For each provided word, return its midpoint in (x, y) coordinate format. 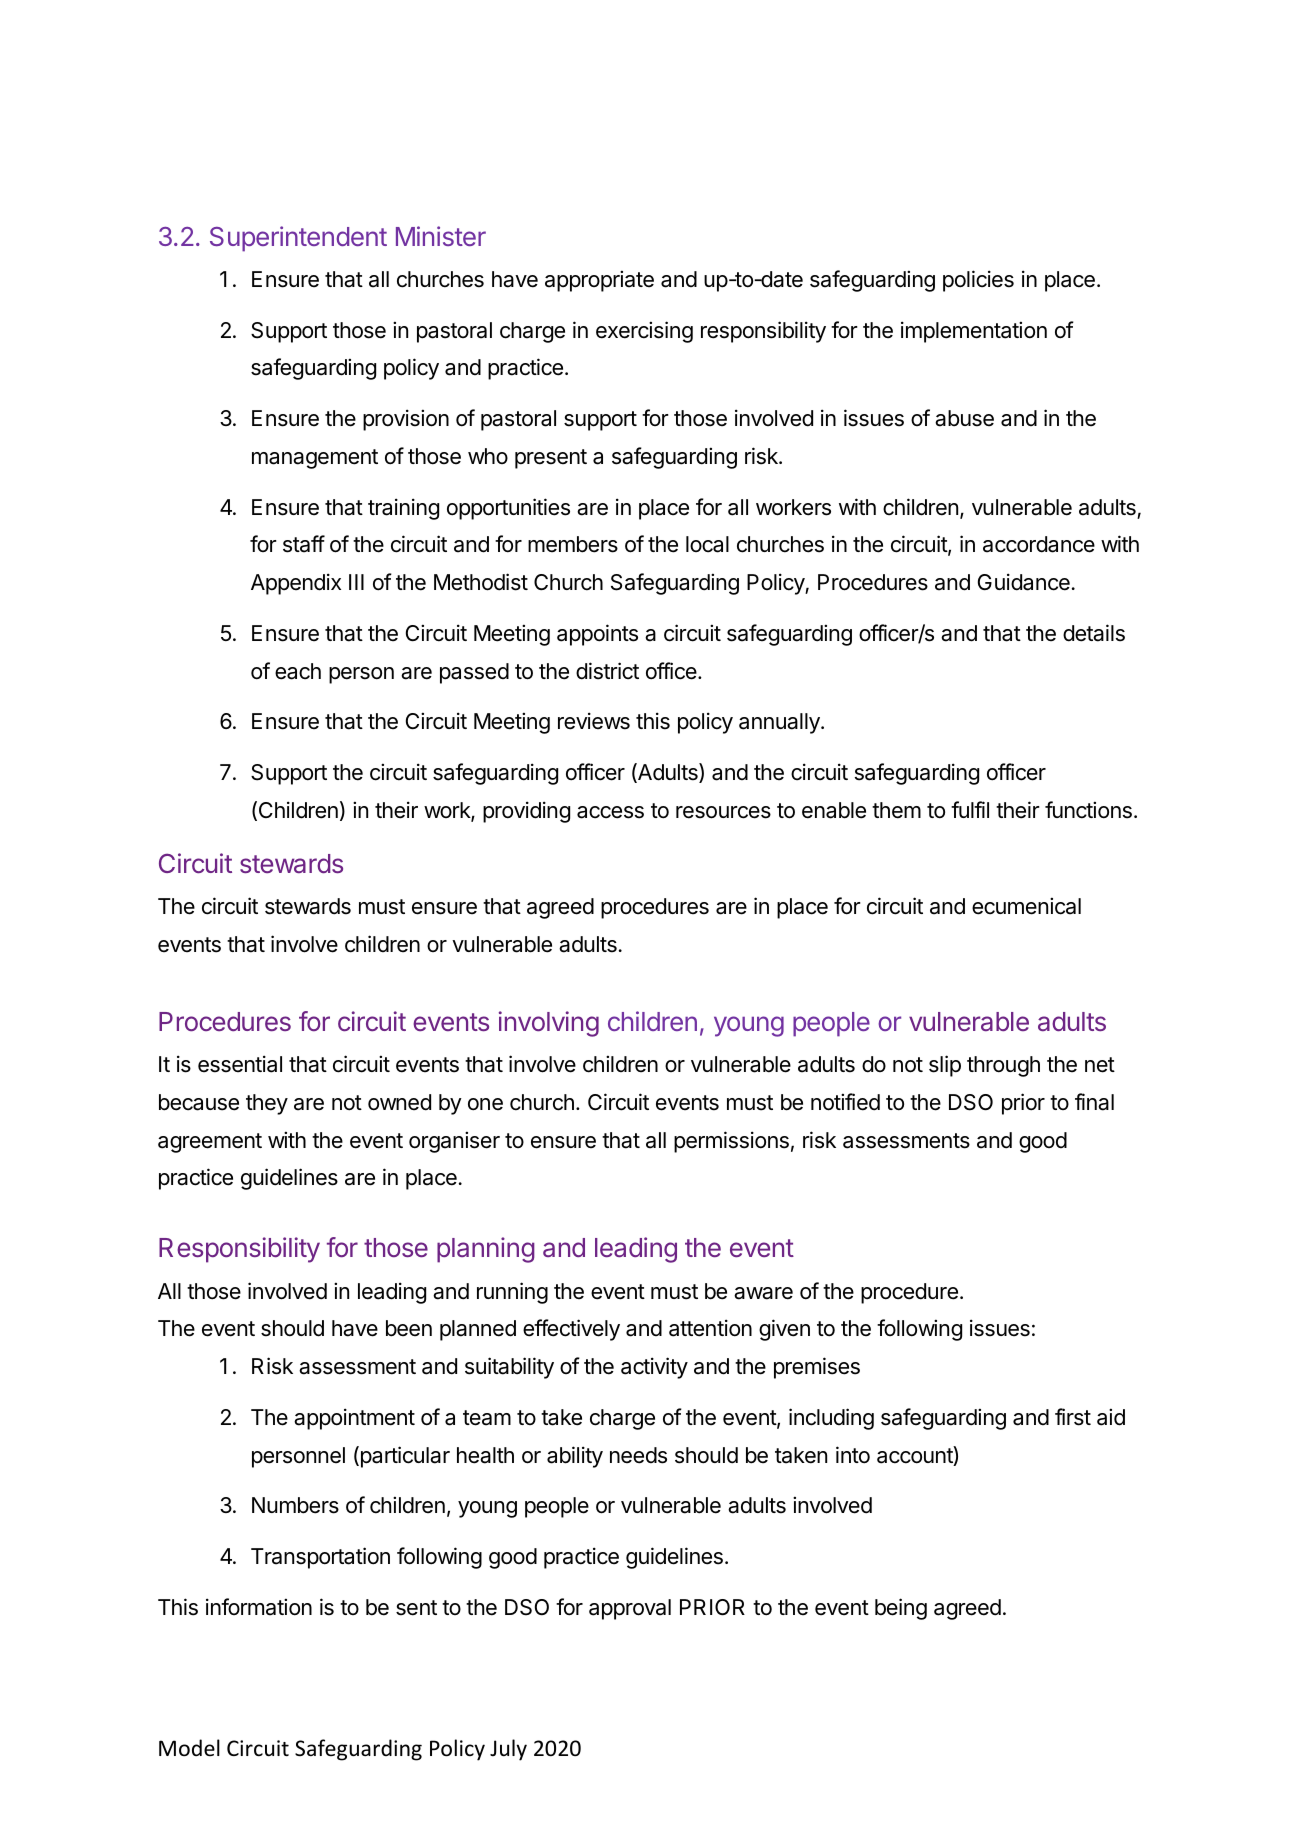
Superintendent (298, 239)
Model (189, 1748)
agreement (210, 1143)
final (1094, 1102)
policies (978, 281)
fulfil (970, 809)
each (298, 671)
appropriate (599, 281)
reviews (594, 721)
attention (710, 1328)
